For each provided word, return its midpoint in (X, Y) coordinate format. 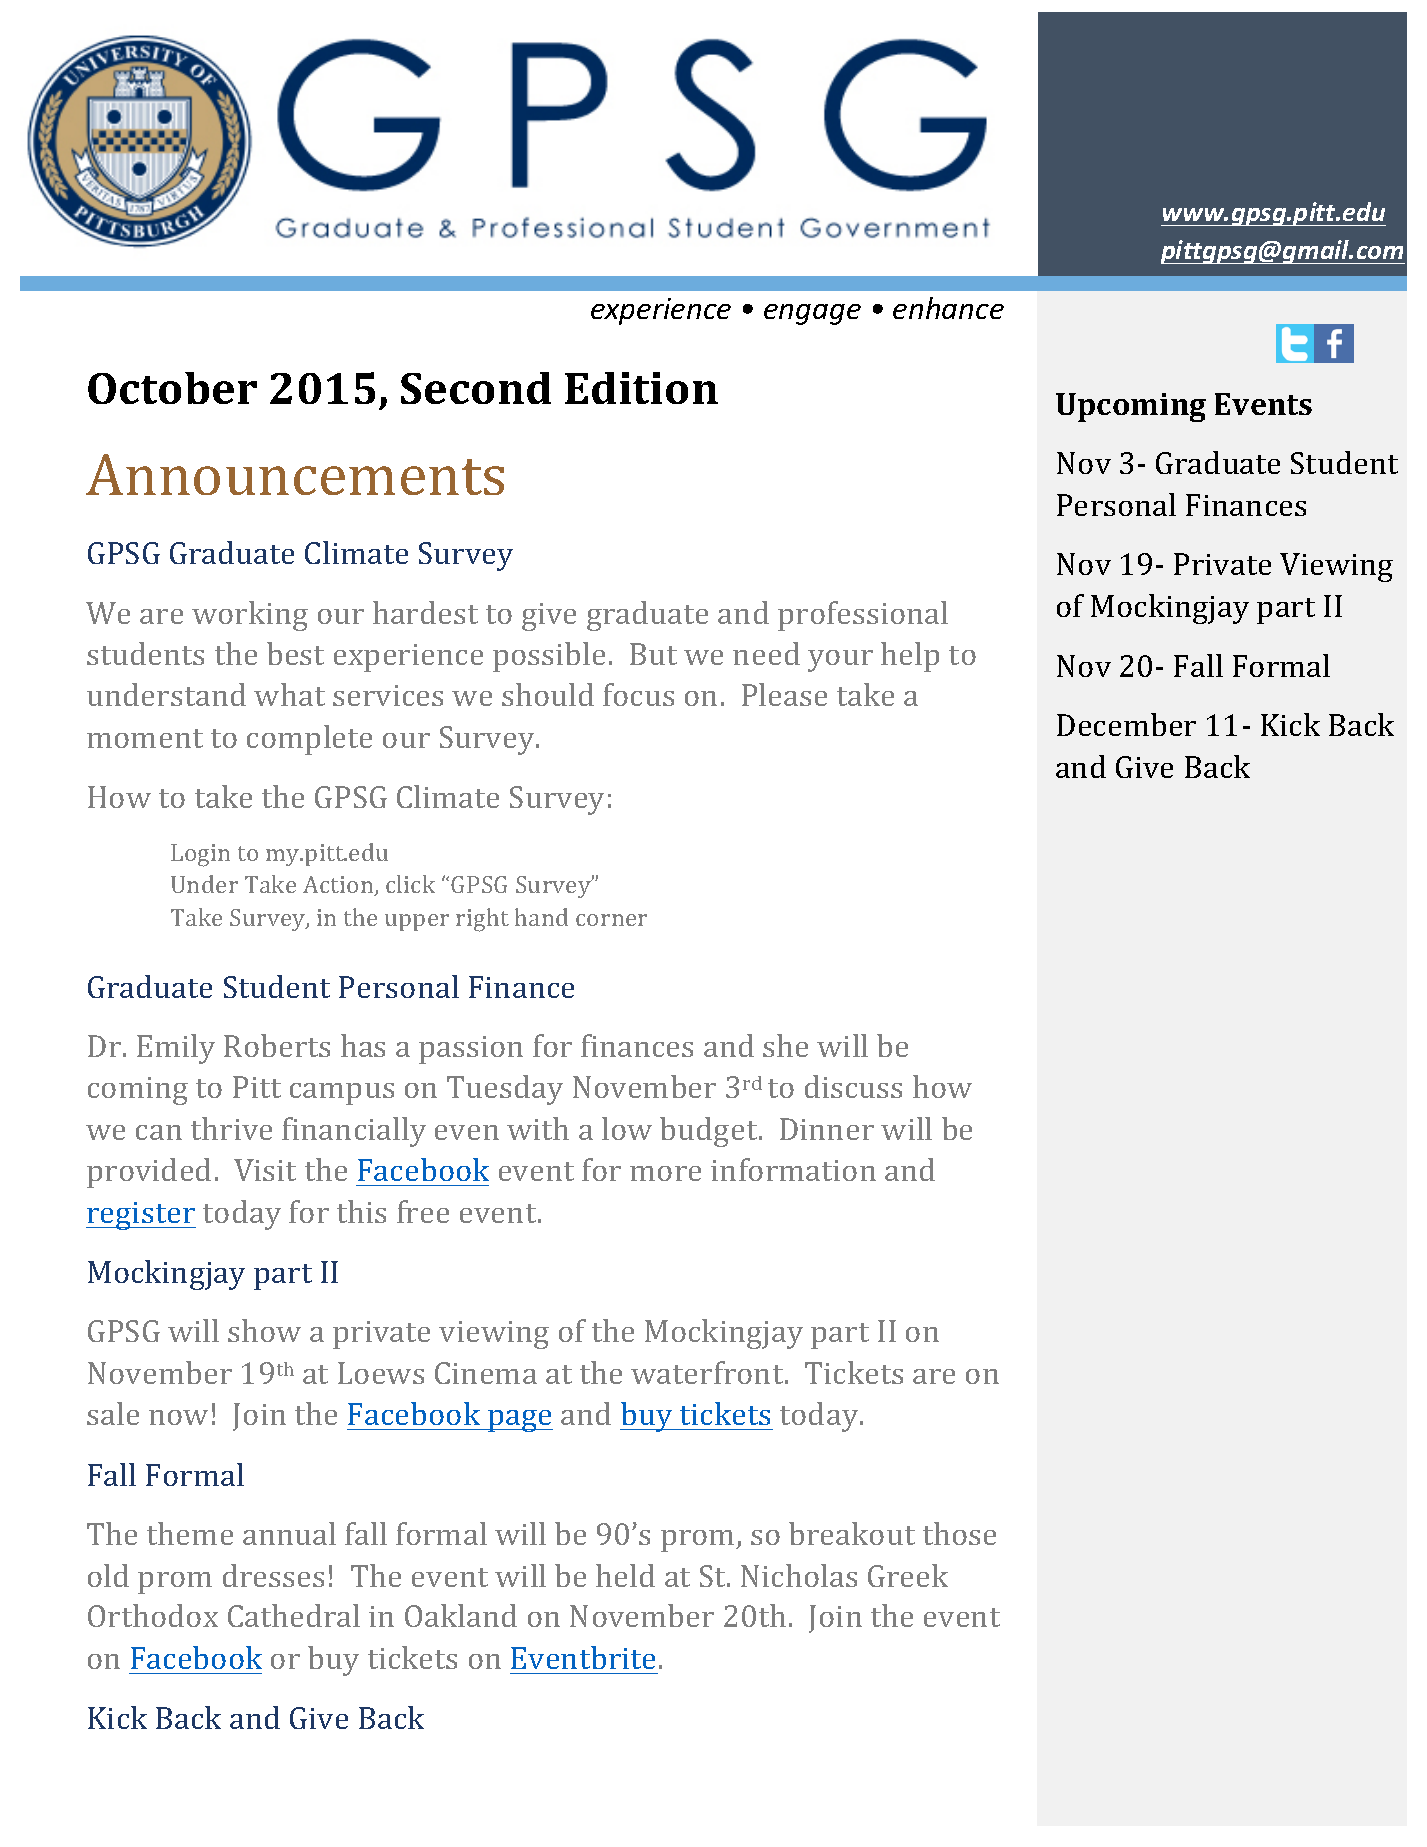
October (172, 388)
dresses (273, 1575)
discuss (853, 1086)
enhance (948, 308)
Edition (641, 388)
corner (611, 920)
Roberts (277, 1045)
